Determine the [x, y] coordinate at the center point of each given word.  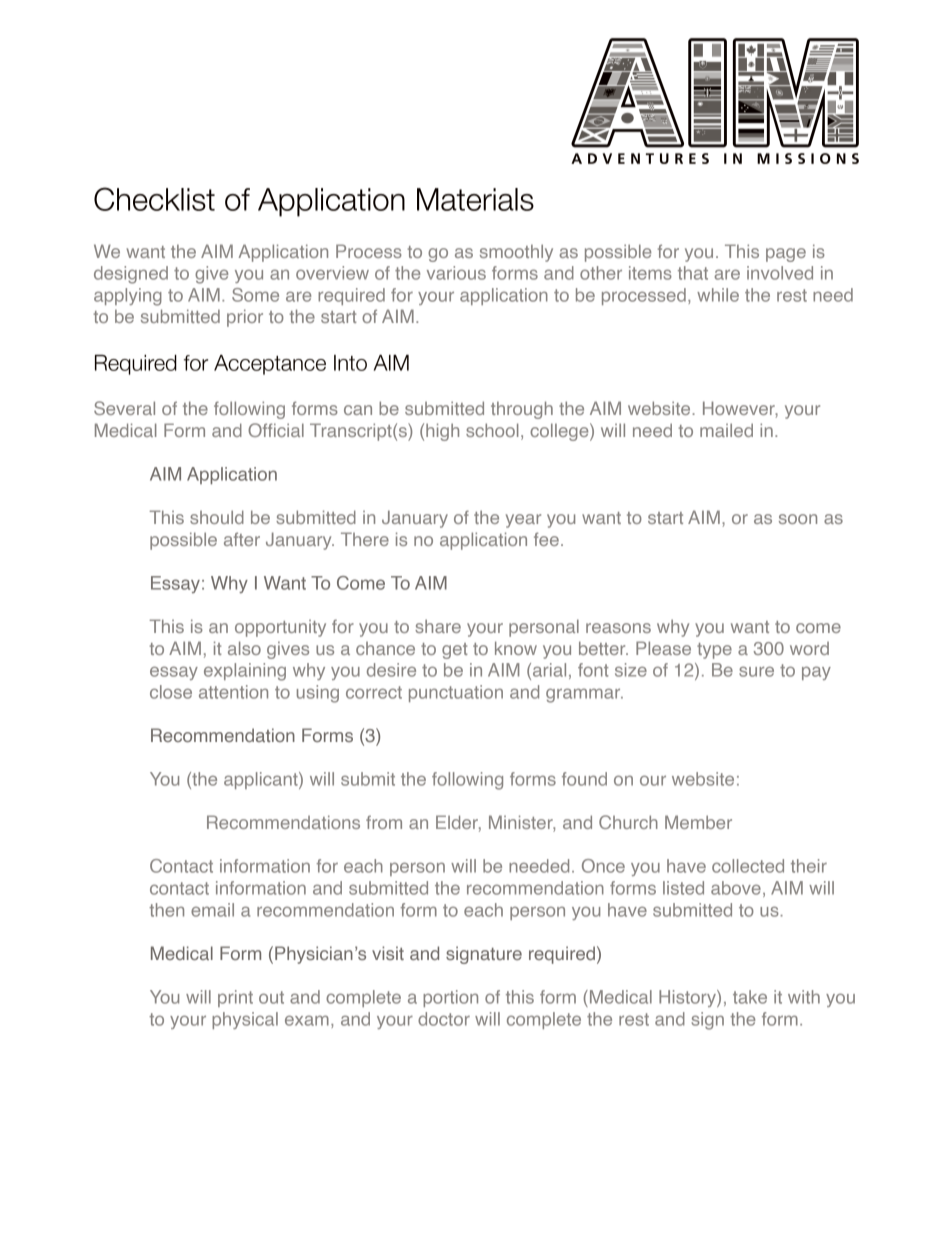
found [584, 779]
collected [748, 866]
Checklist [154, 199]
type [714, 651]
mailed [726, 430]
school [492, 430]
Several [124, 408]
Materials [475, 199]
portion [450, 998]
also [244, 648]
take [750, 997]
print [235, 998]
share [438, 626]
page [786, 255]
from [384, 822]
